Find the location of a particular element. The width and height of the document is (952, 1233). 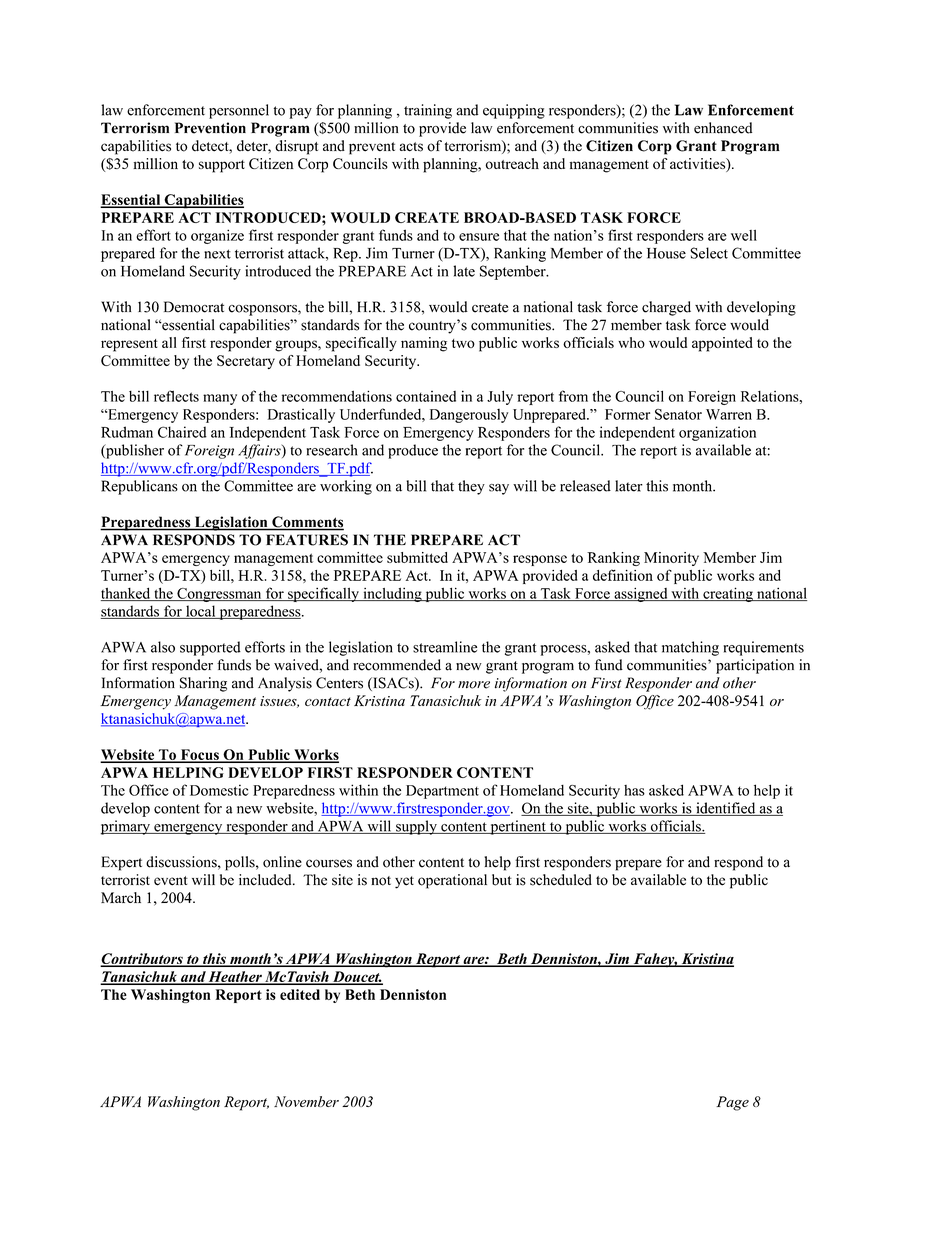

produce is located at coordinates (413, 451).
